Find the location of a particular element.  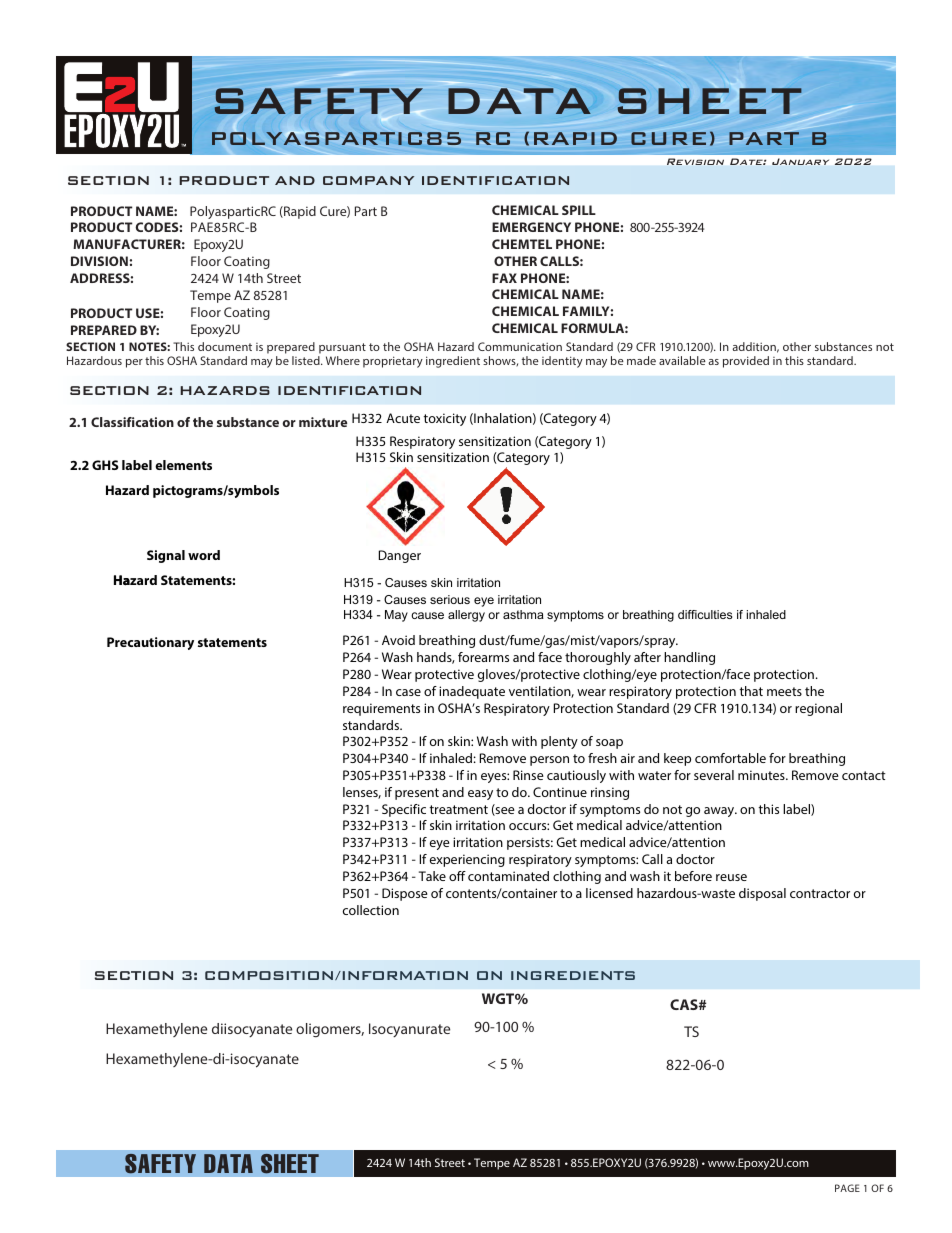

minutes is located at coordinates (762, 775).
